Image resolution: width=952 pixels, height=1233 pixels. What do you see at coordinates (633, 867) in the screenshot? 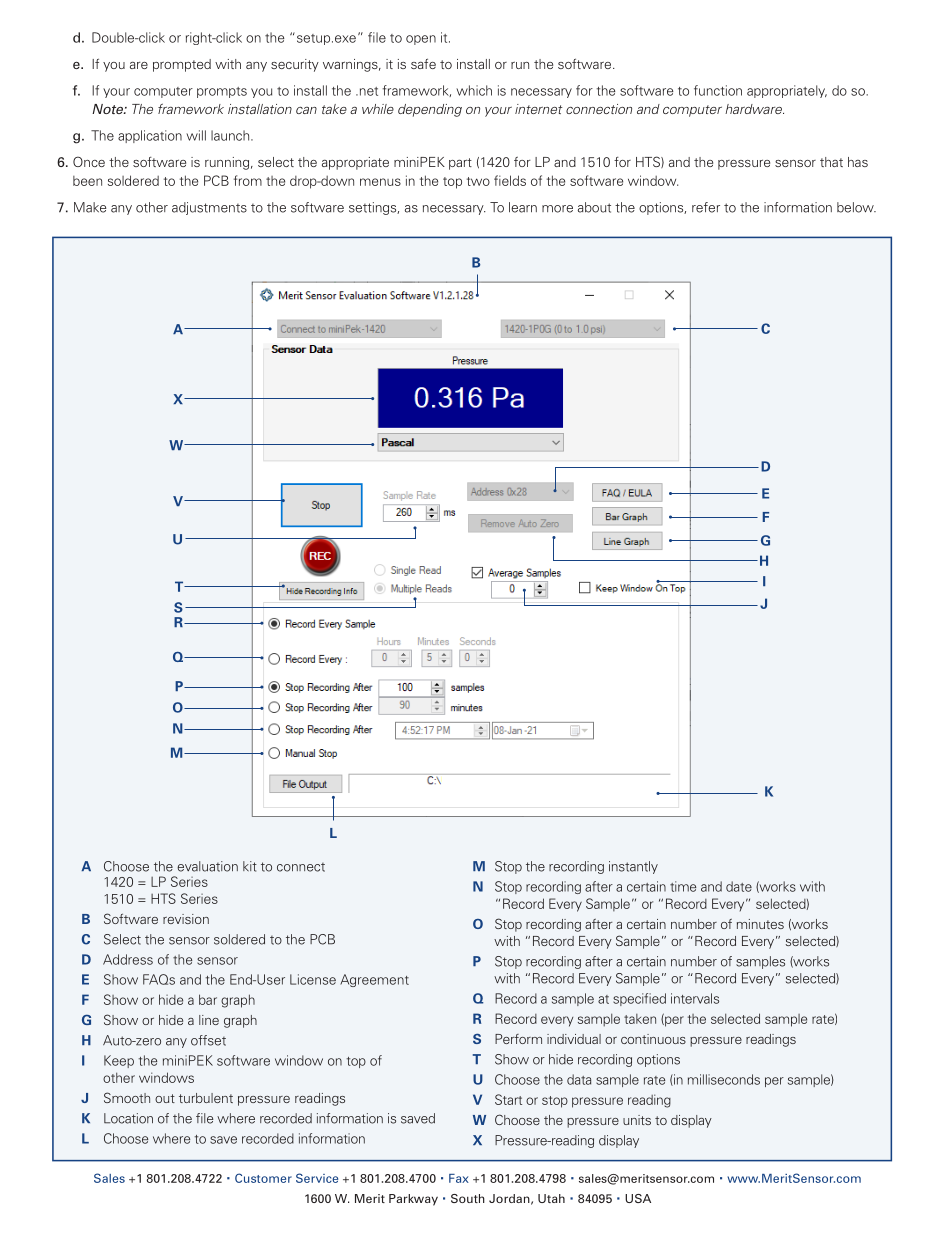
I see `instantly` at bounding box center [633, 867].
